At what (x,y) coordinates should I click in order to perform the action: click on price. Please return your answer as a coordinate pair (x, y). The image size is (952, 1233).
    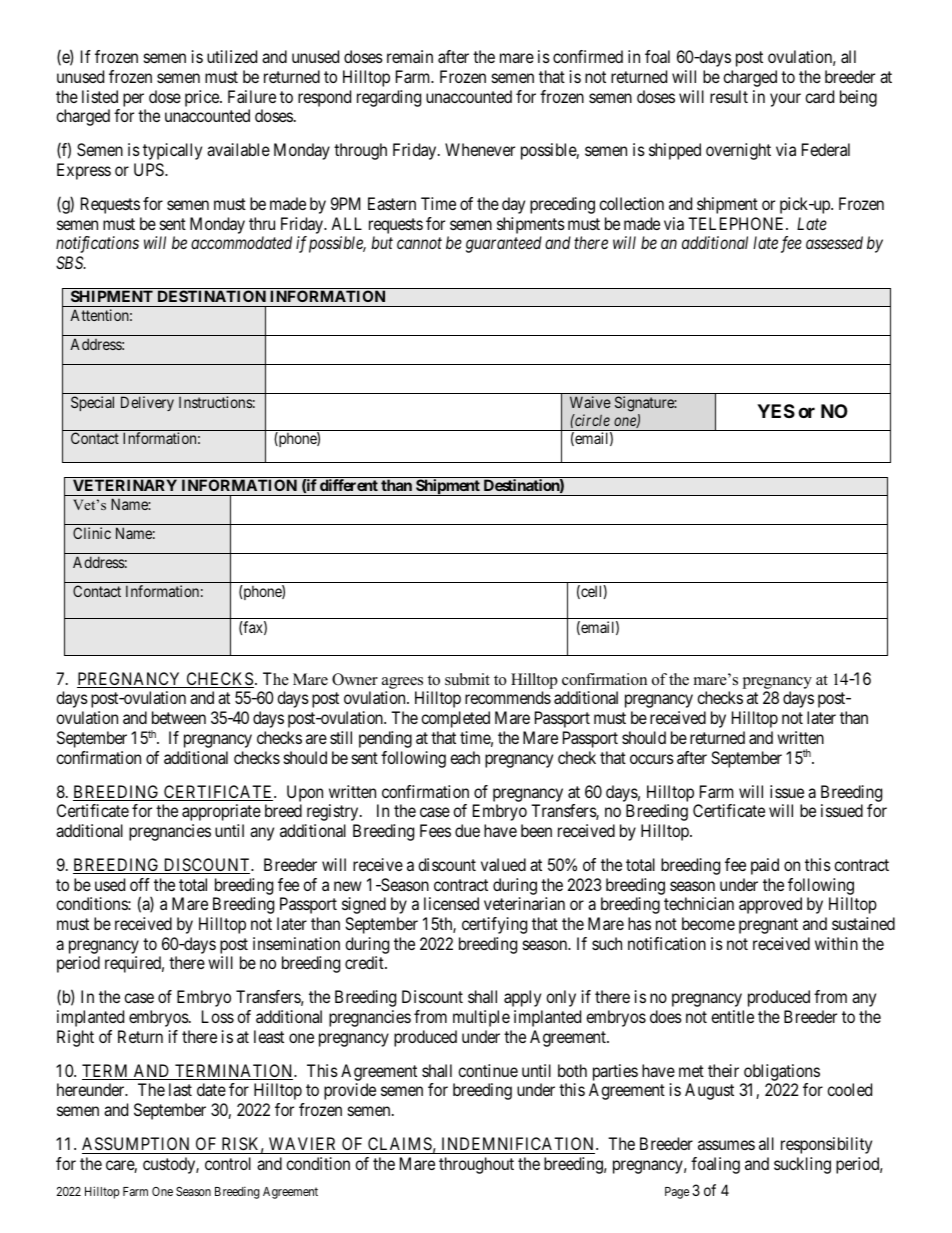
    Looking at the image, I should click on (203, 98).
